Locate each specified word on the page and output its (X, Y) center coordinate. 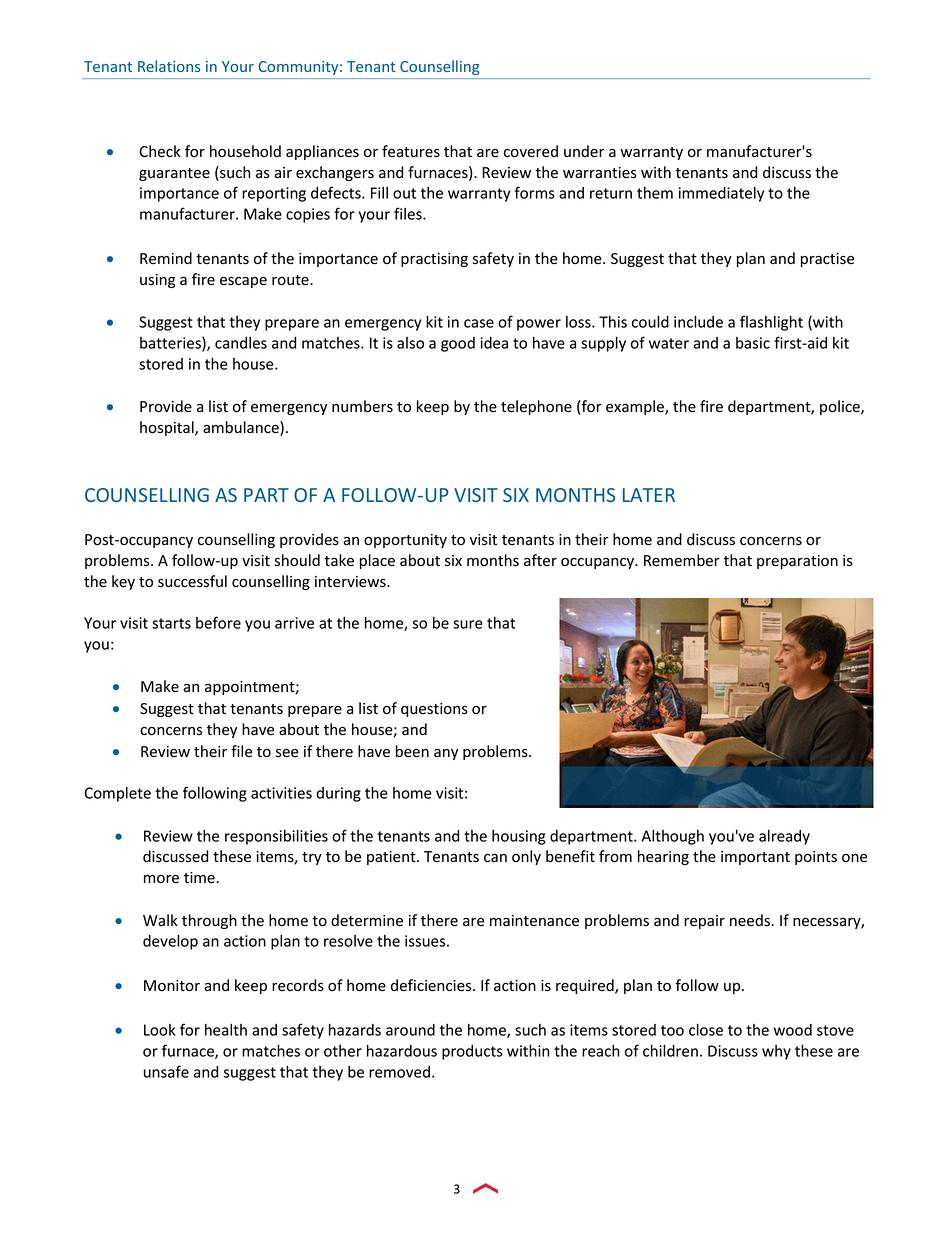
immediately (721, 194)
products (472, 1052)
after (540, 560)
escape (243, 282)
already (784, 837)
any (446, 754)
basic (753, 343)
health (226, 1030)
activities (281, 793)
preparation (797, 562)
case (479, 323)
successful (192, 581)
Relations (169, 66)
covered (531, 151)
